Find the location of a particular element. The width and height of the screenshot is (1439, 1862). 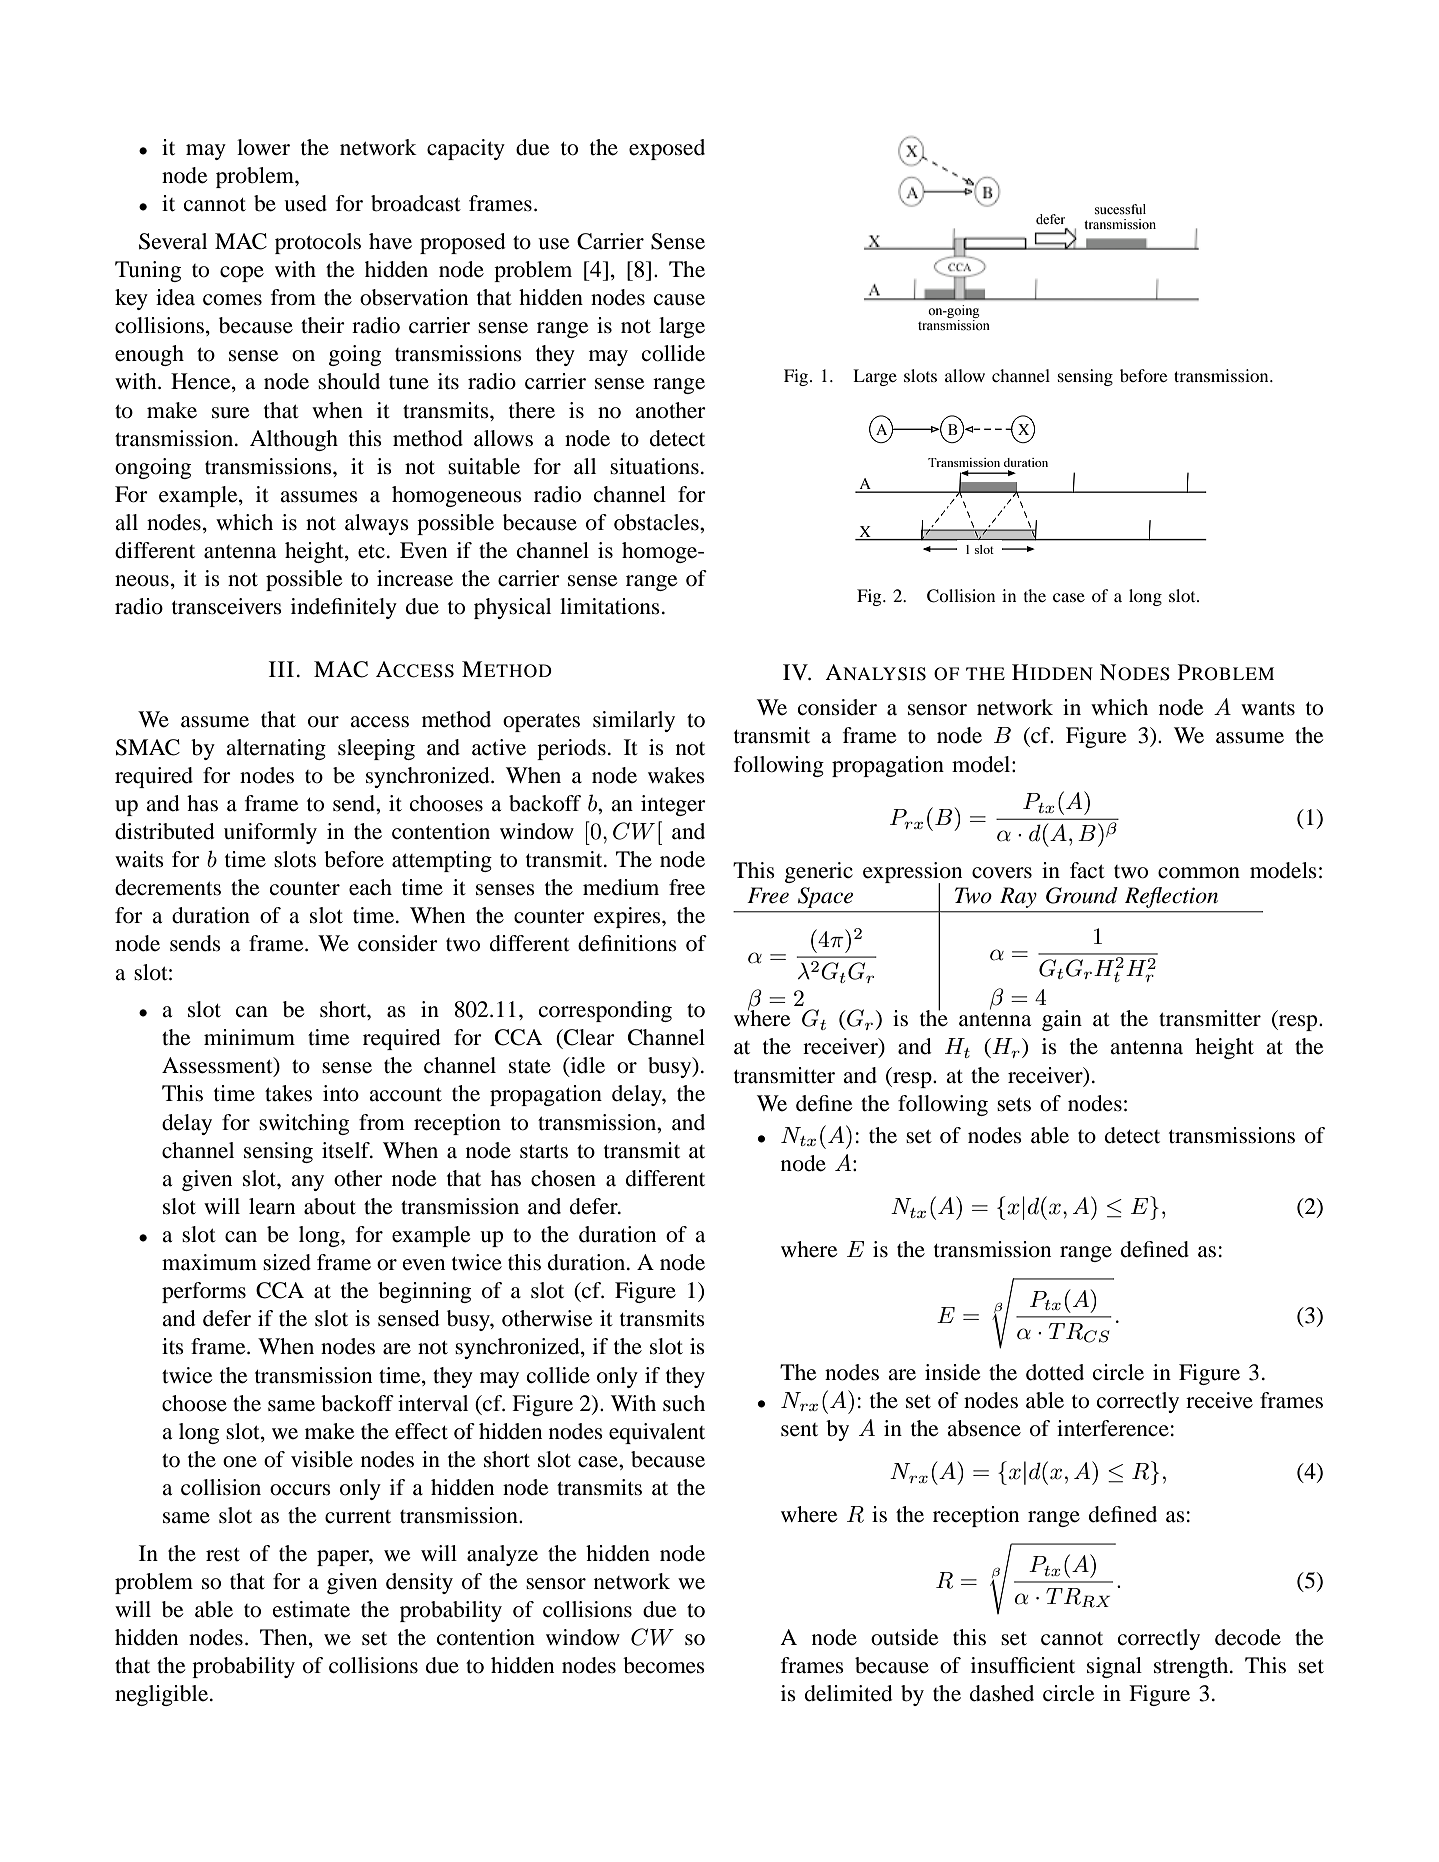

Although is located at coordinates (294, 440).
